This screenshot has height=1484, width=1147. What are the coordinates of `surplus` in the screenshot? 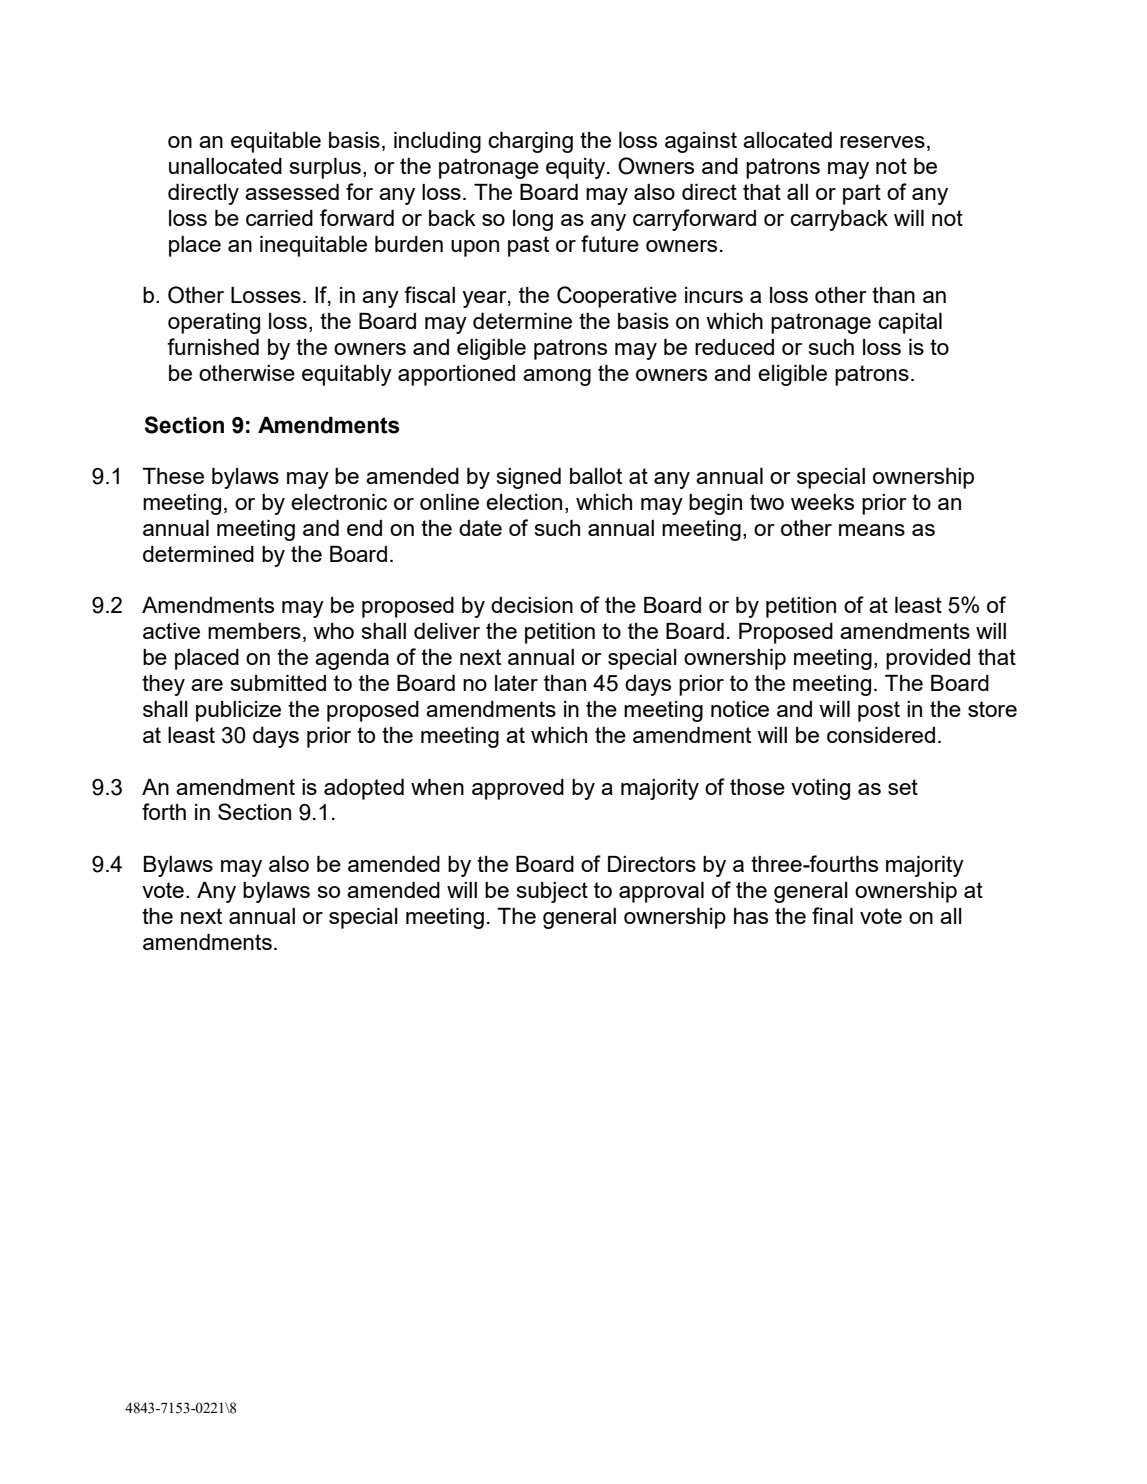 It's located at (325, 168).
